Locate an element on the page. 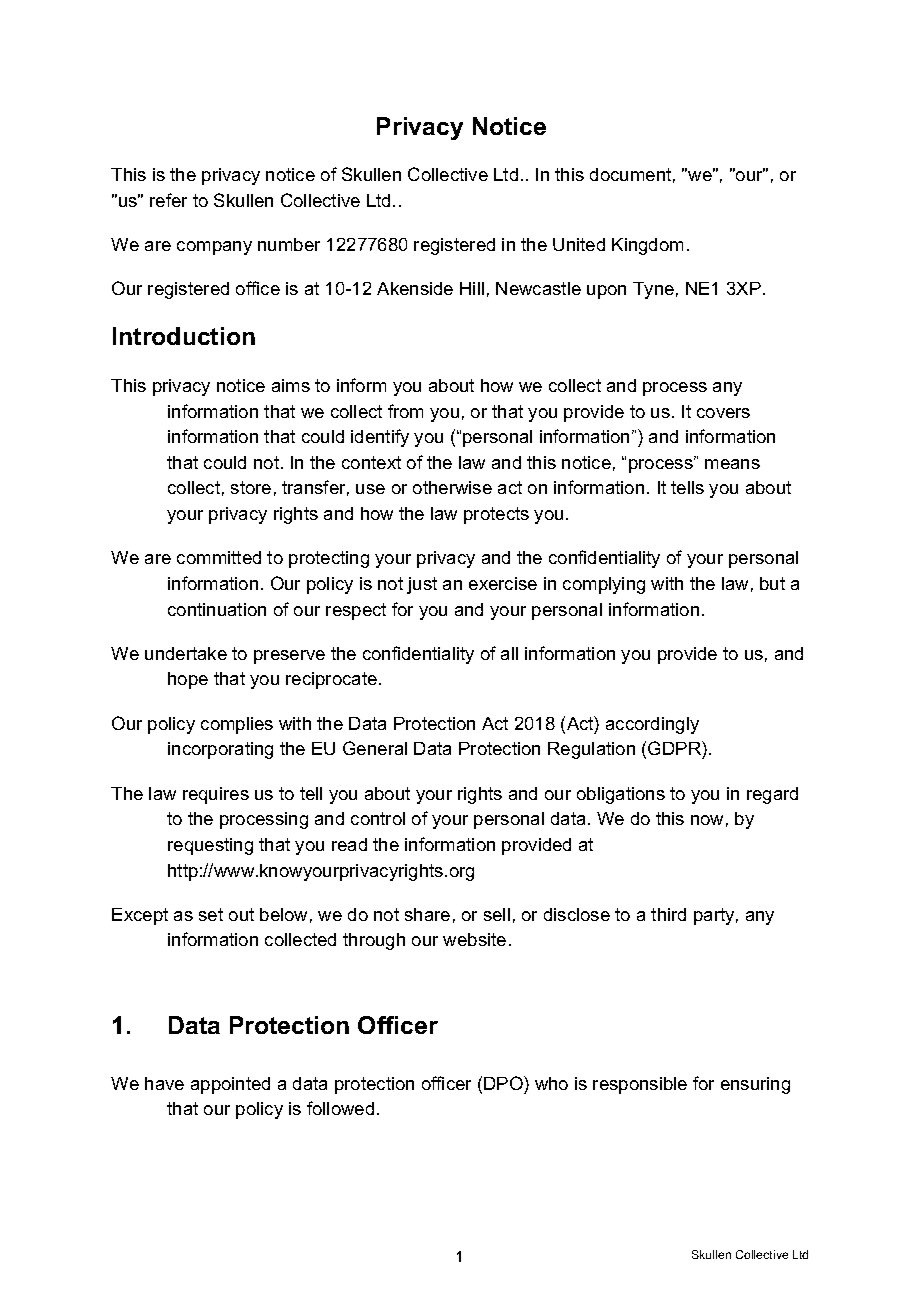 The width and height of the page is (924, 1308). Hill is located at coordinates (472, 288).
